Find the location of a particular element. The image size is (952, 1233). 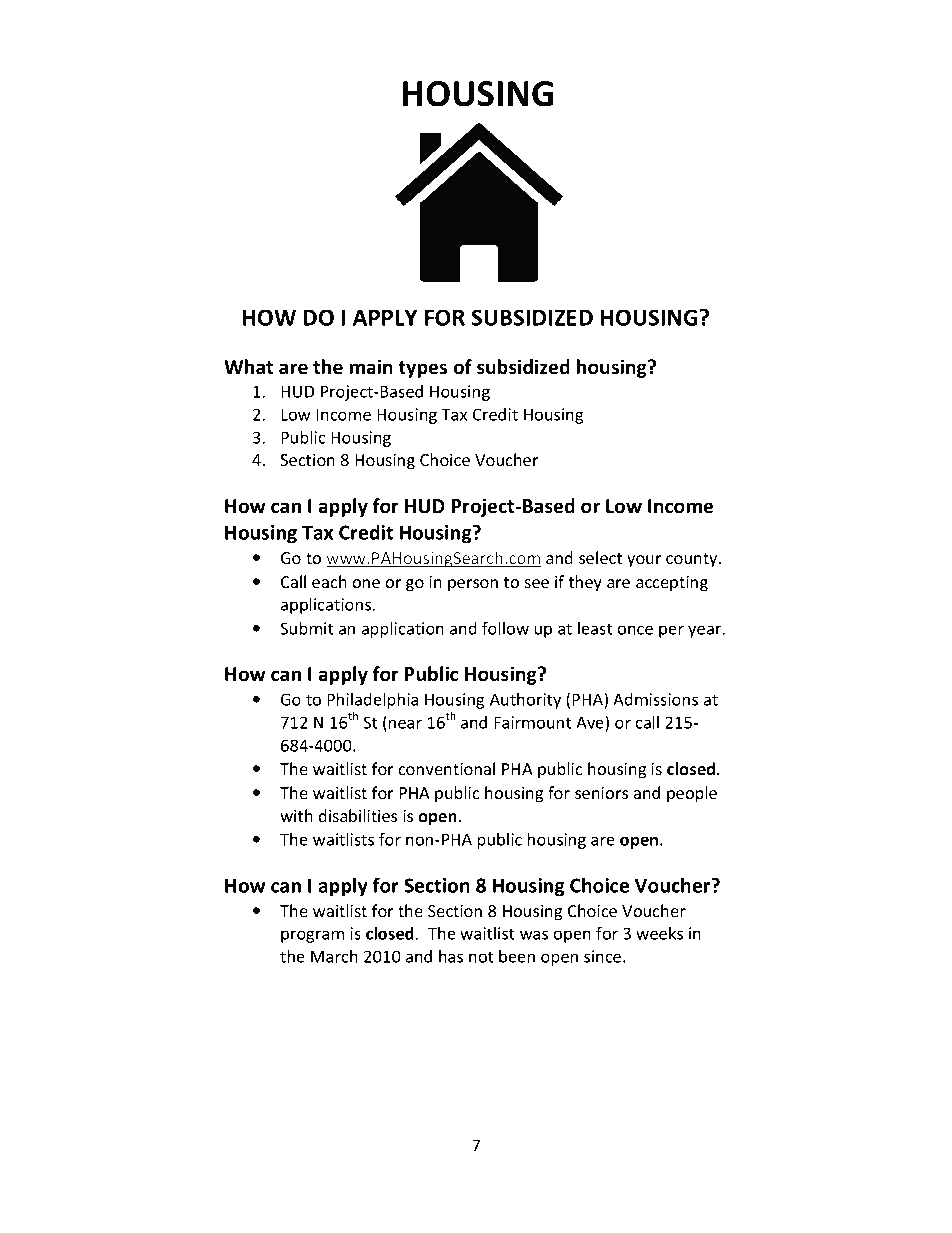

conventional is located at coordinates (447, 768).
